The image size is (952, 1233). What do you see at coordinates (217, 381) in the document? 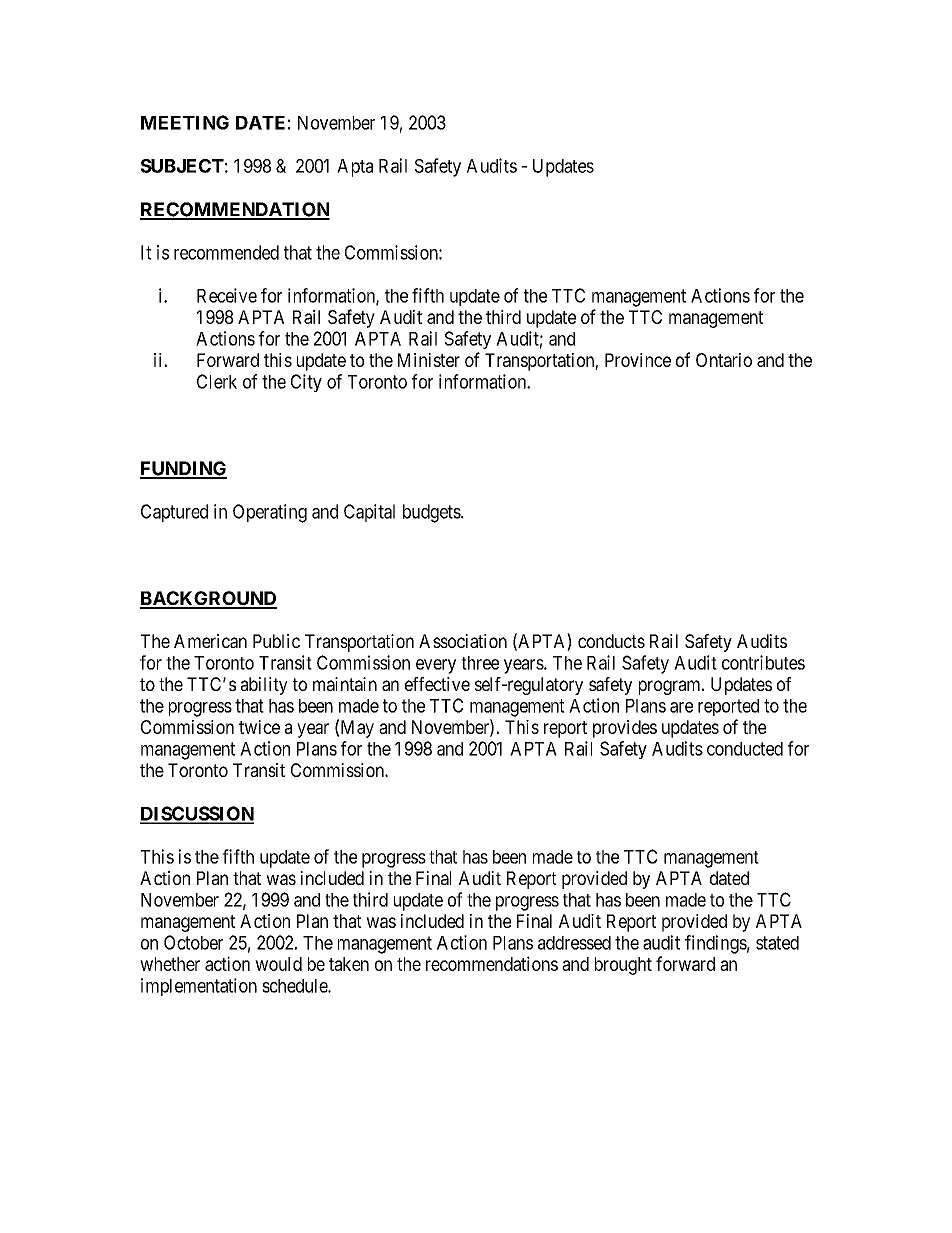
I see `Clerk` at bounding box center [217, 381].
